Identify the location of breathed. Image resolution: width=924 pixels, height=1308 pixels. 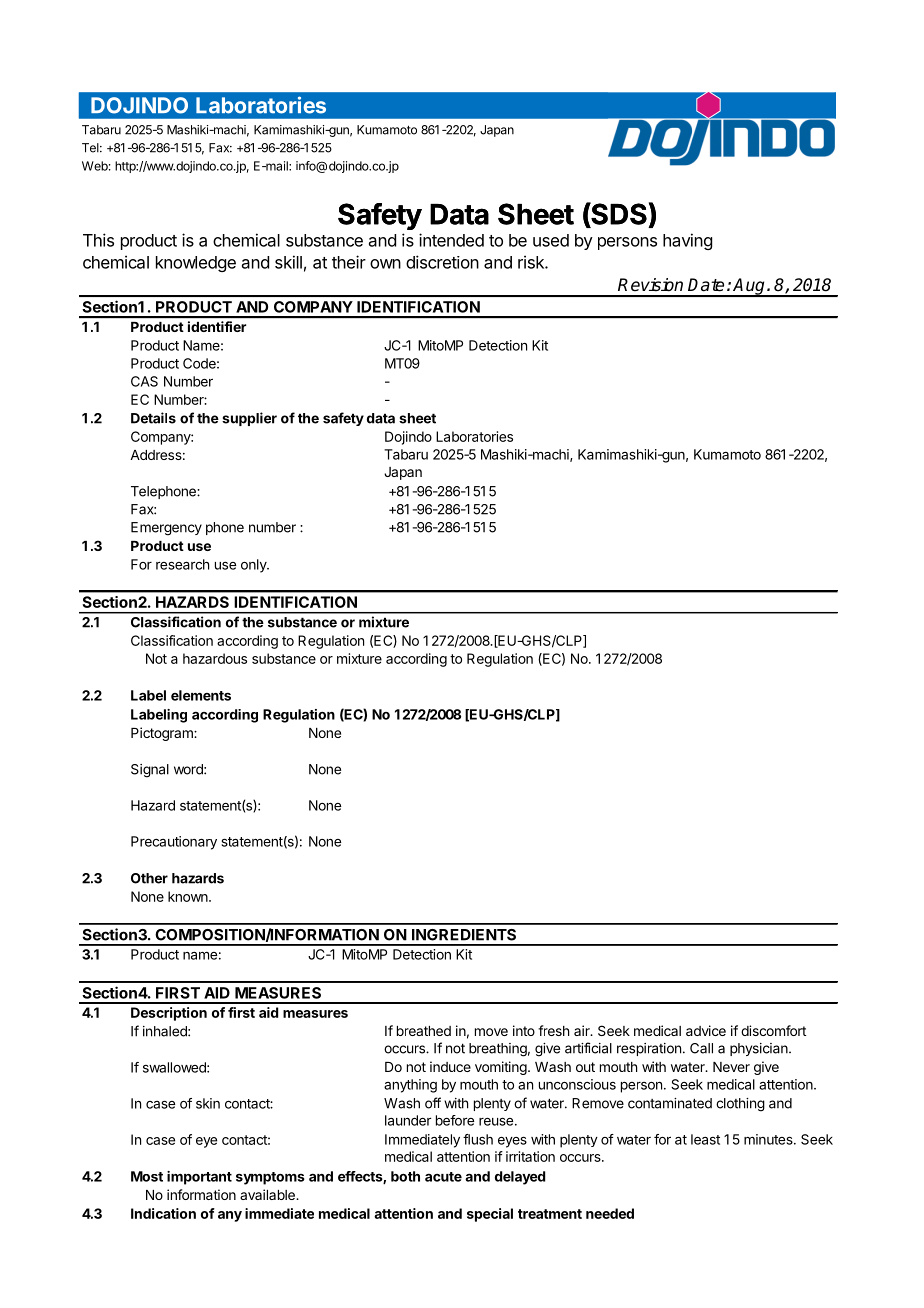
(424, 1031).
